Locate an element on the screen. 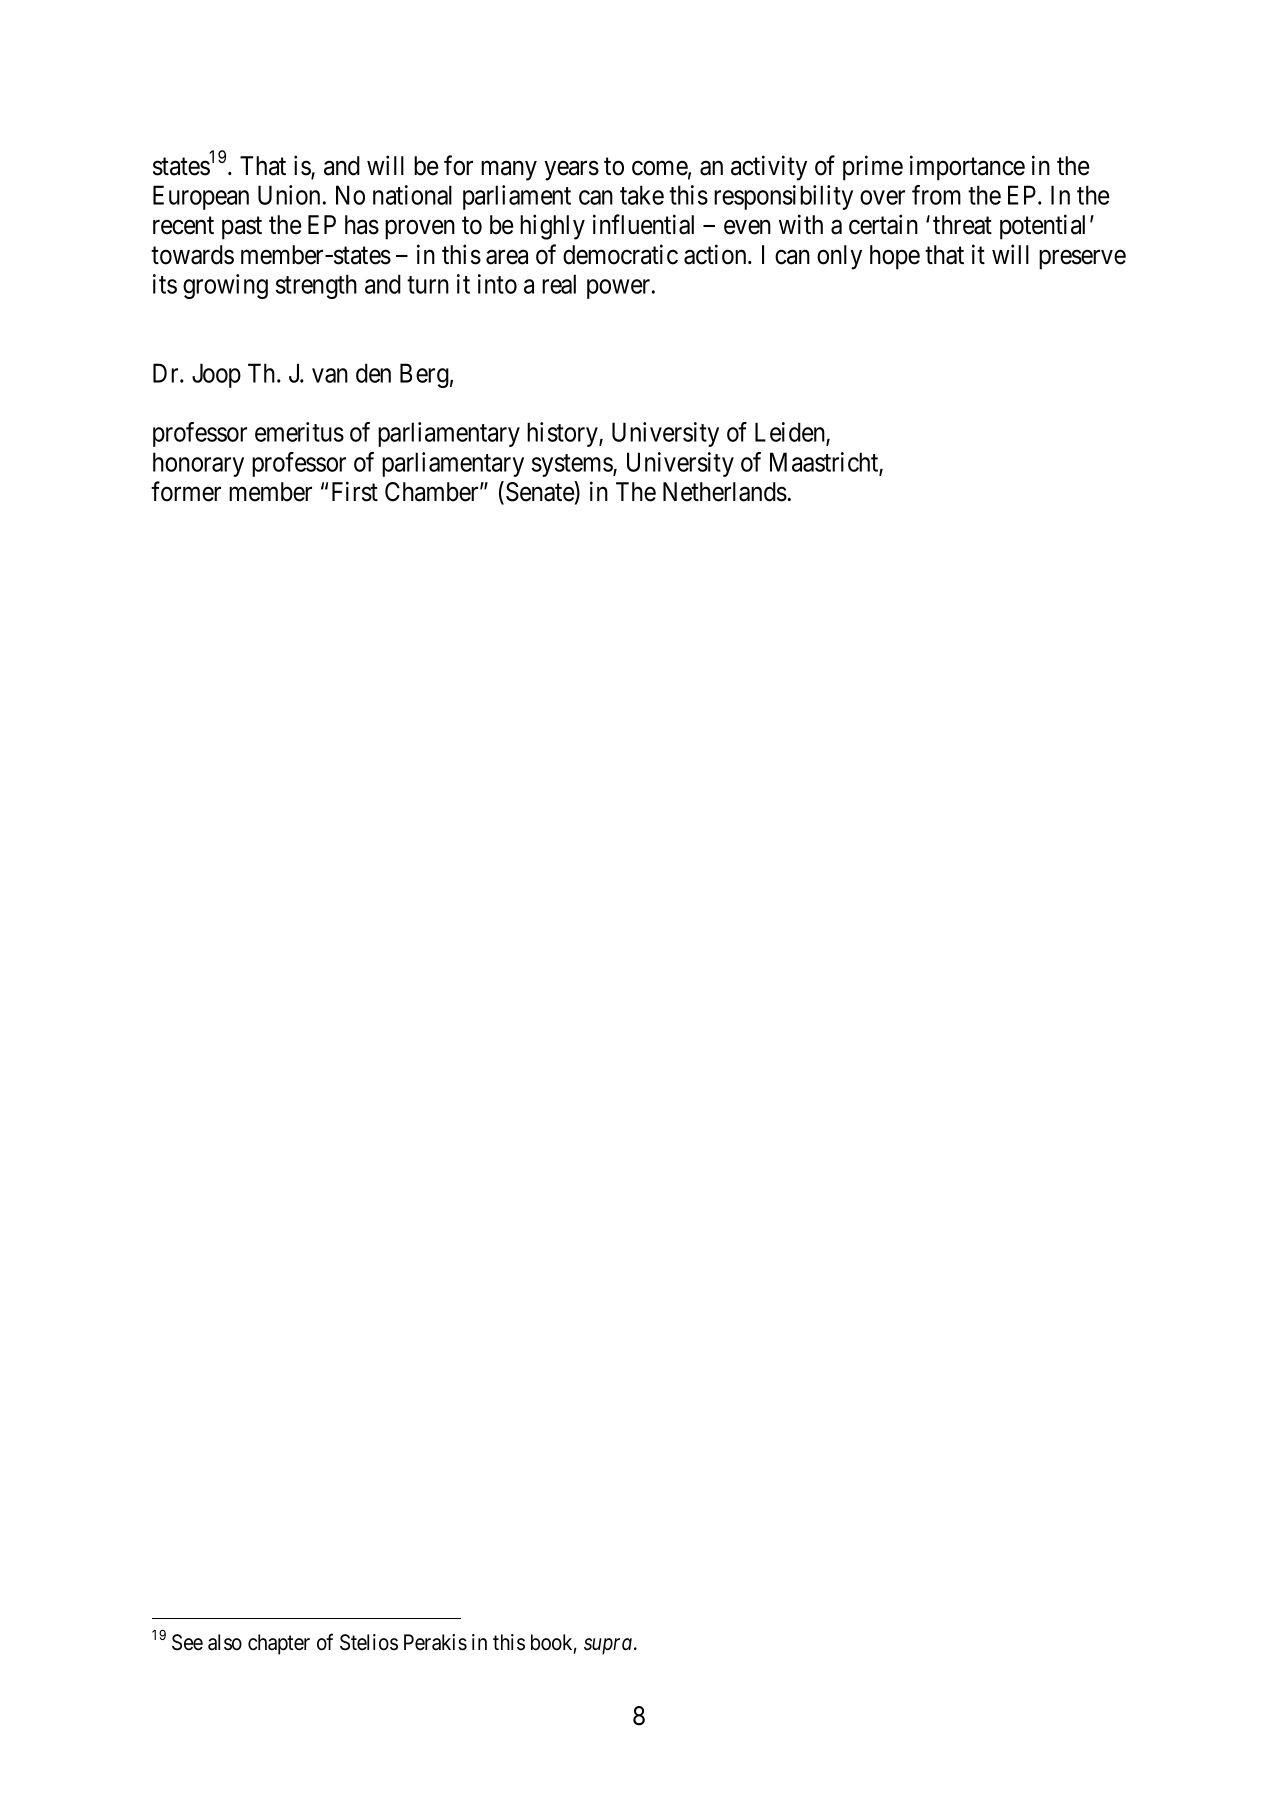  Netherlands is located at coordinates (725, 492).
